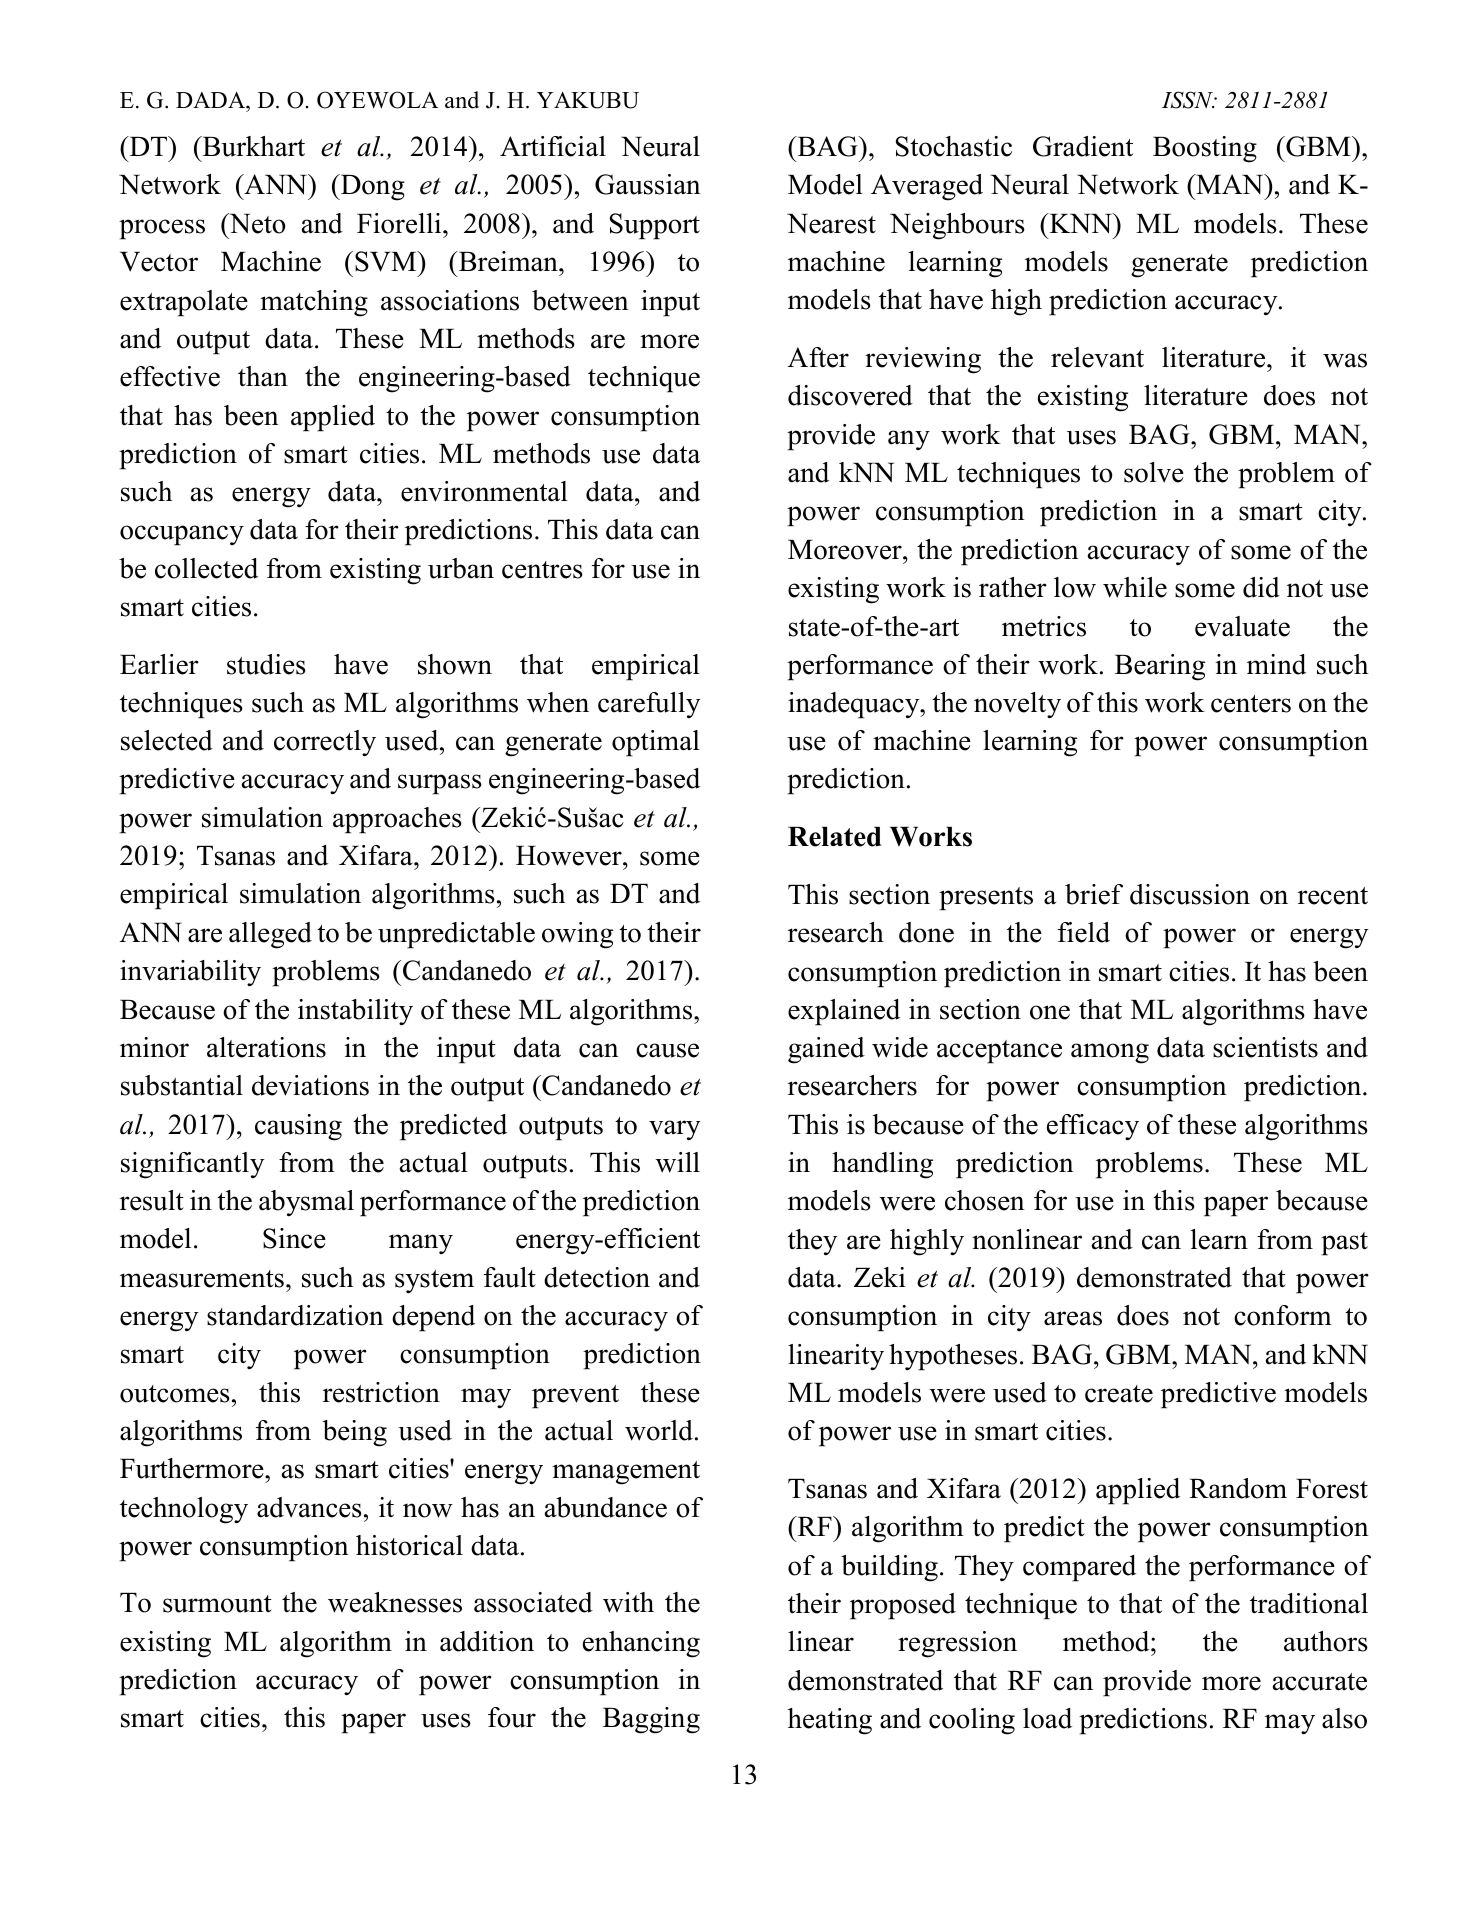  I want to click on Boosting, so click(1205, 149).
